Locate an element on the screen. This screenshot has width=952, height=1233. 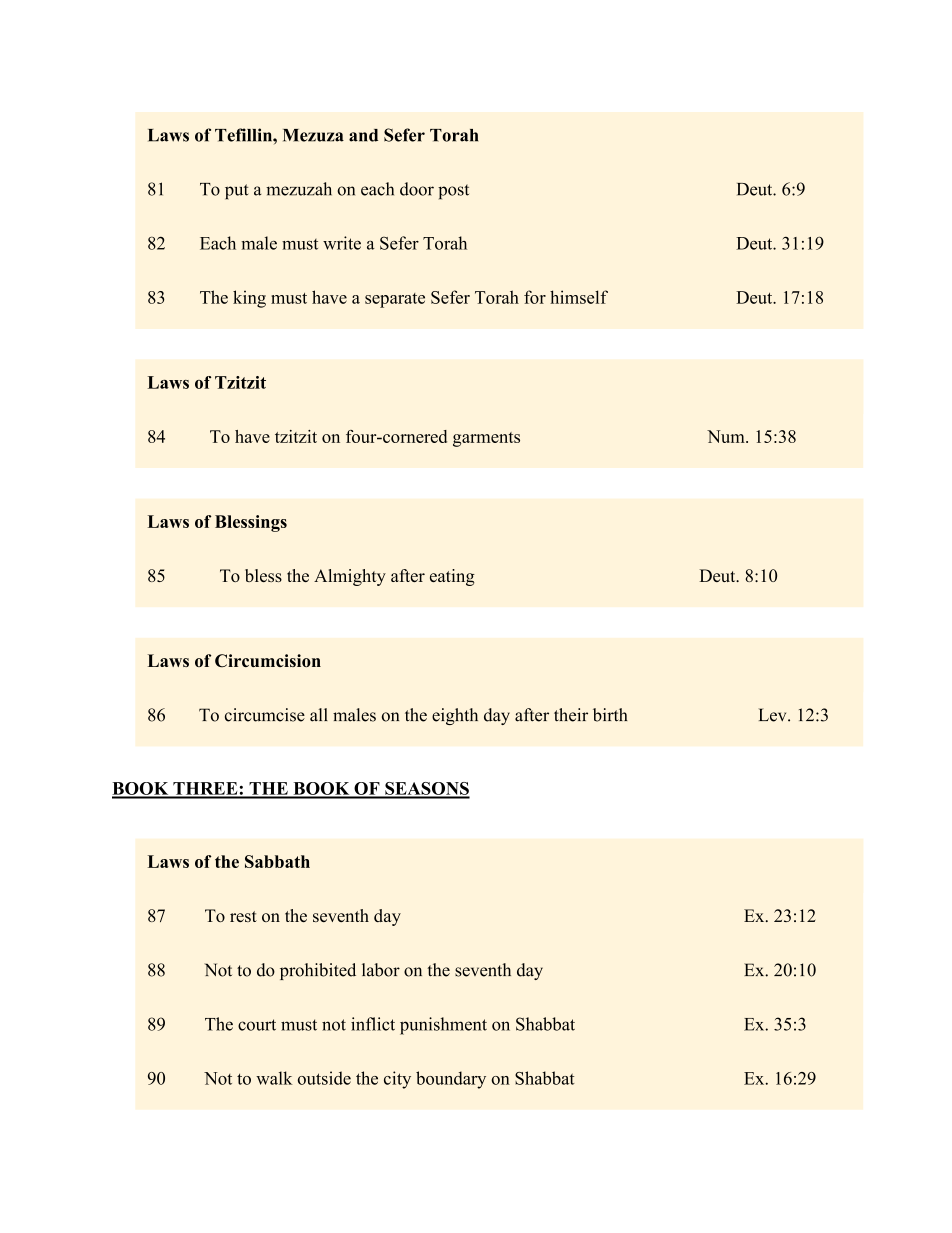
and is located at coordinates (363, 135).
